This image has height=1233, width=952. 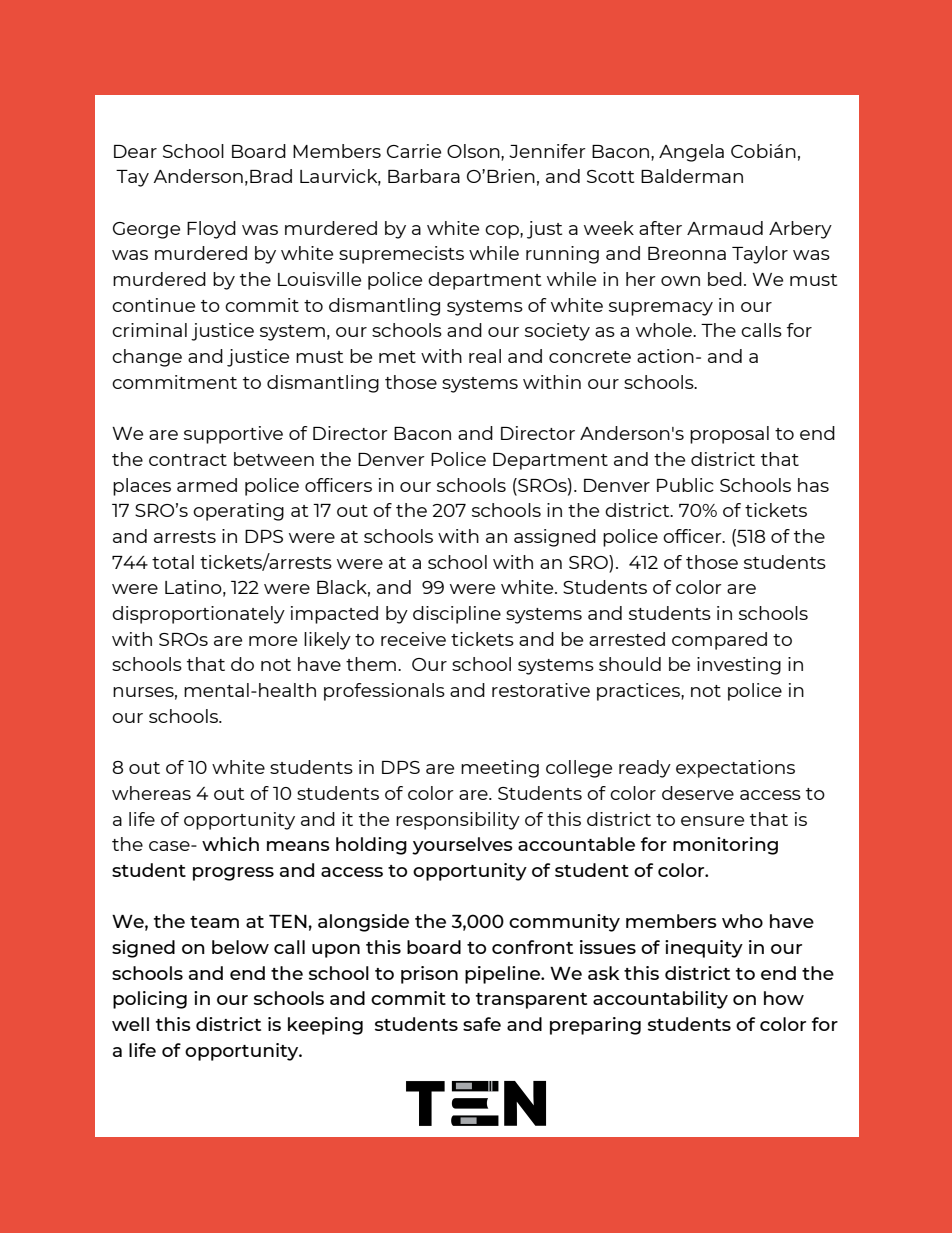 I want to click on Olson, so click(x=474, y=151).
